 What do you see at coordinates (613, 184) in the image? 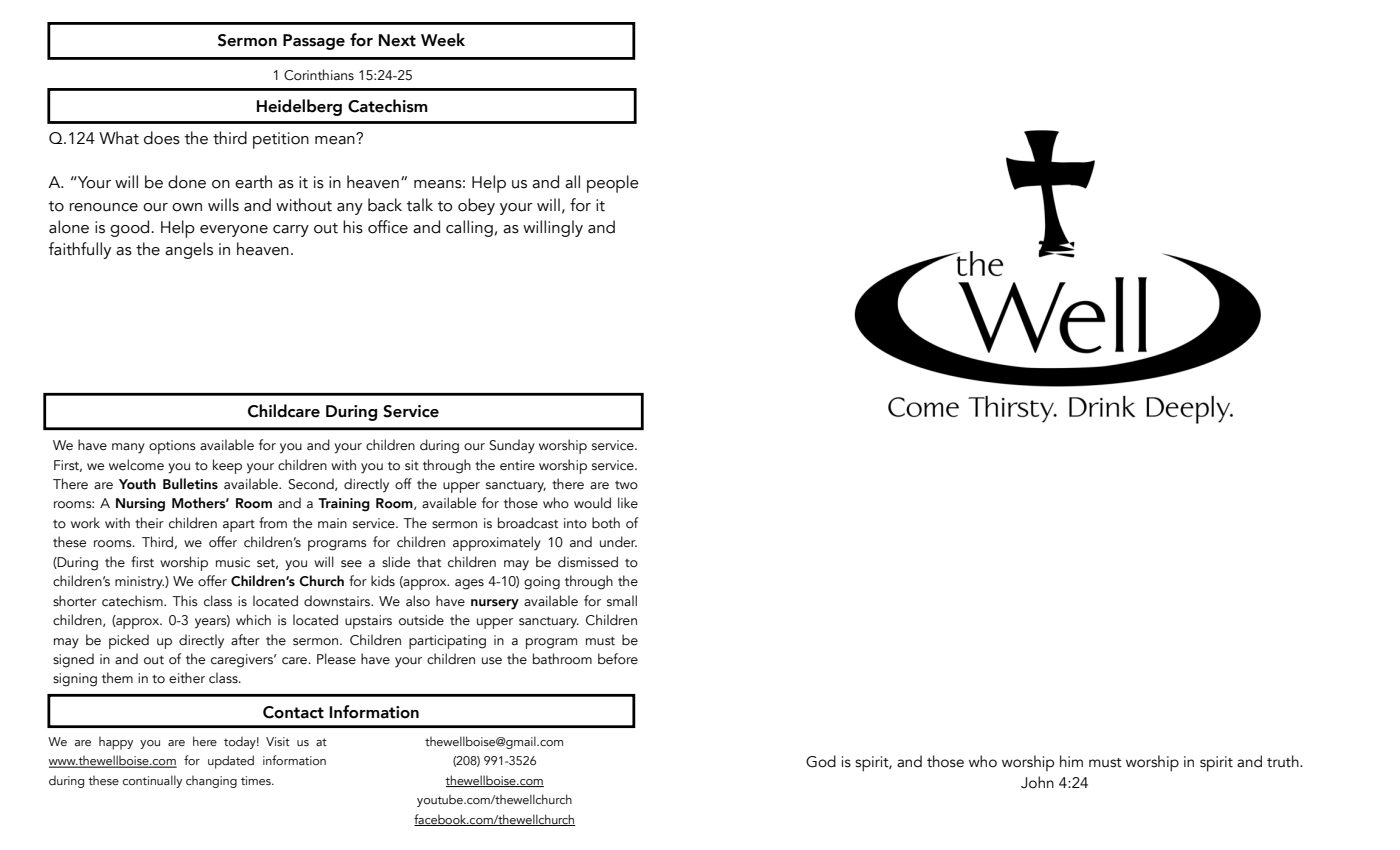
I see `people` at bounding box center [613, 184].
